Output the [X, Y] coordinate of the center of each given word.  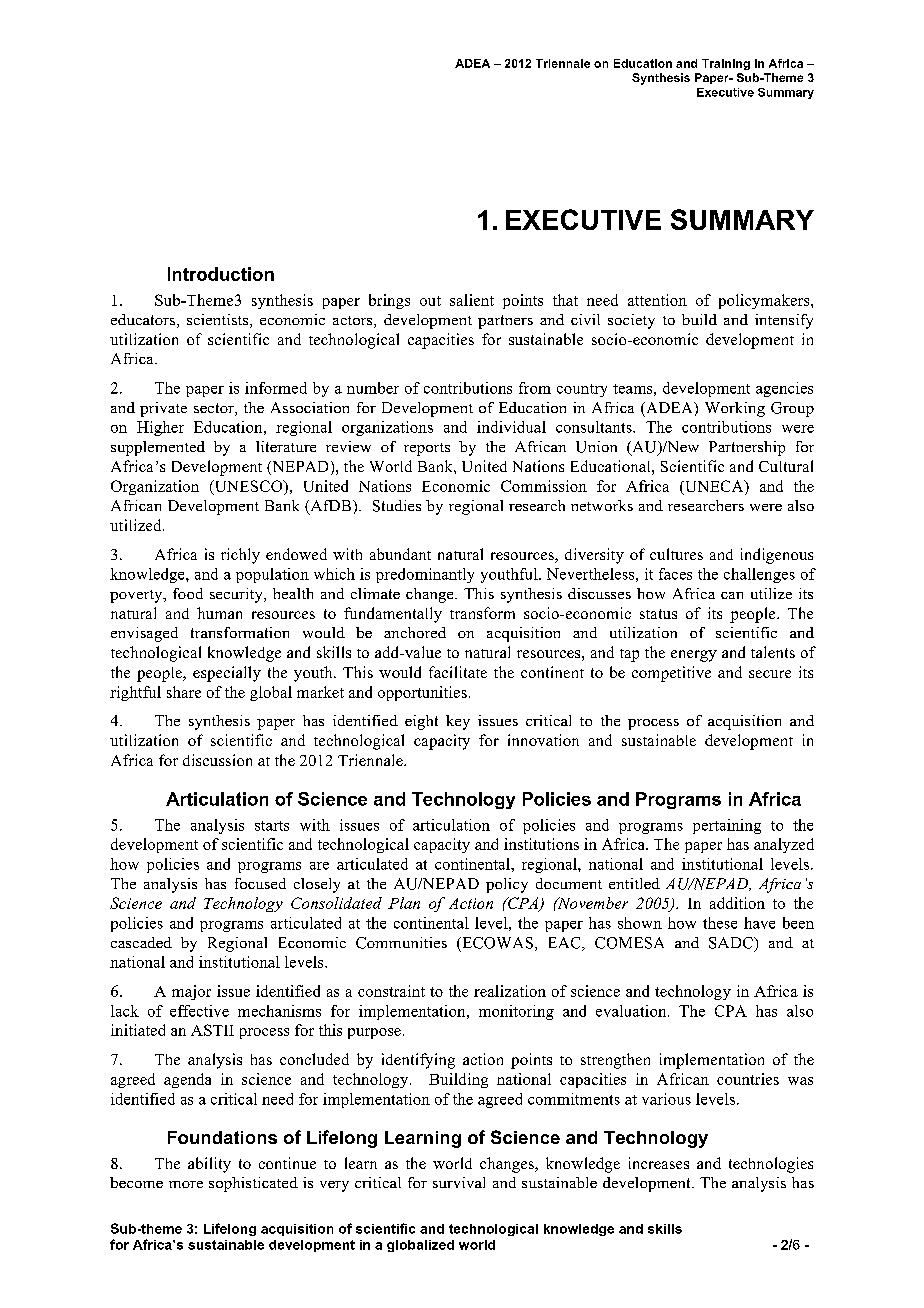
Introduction [221, 274]
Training [726, 64]
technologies [771, 1165]
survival [459, 1182]
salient [472, 300]
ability [209, 1165]
